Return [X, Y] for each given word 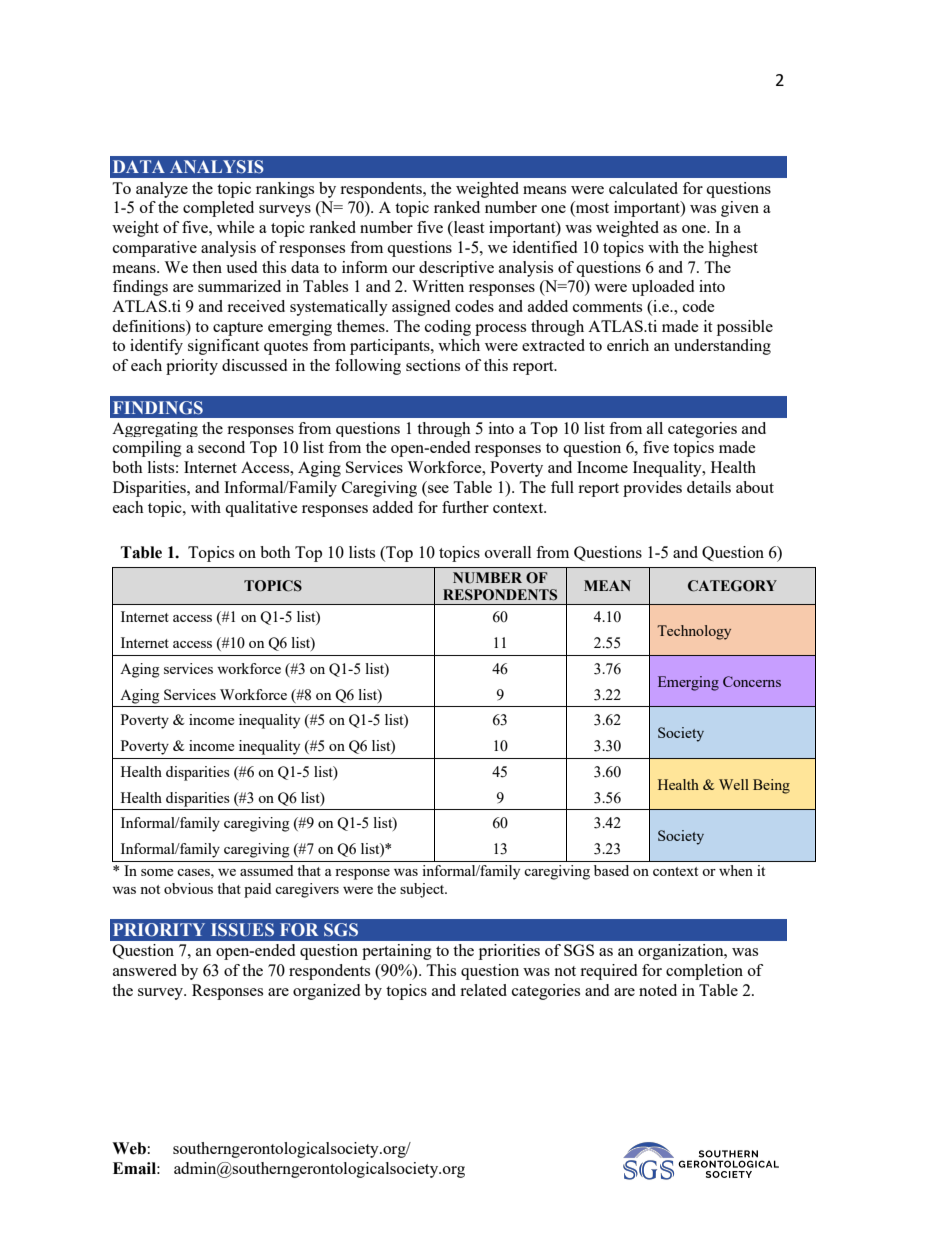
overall [508, 552]
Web [129, 1148]
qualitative [261, 509]
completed [218, 209]
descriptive [456, 269]
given [740, 209]
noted [658, 990]
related [483, 990]
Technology [694, 632]
